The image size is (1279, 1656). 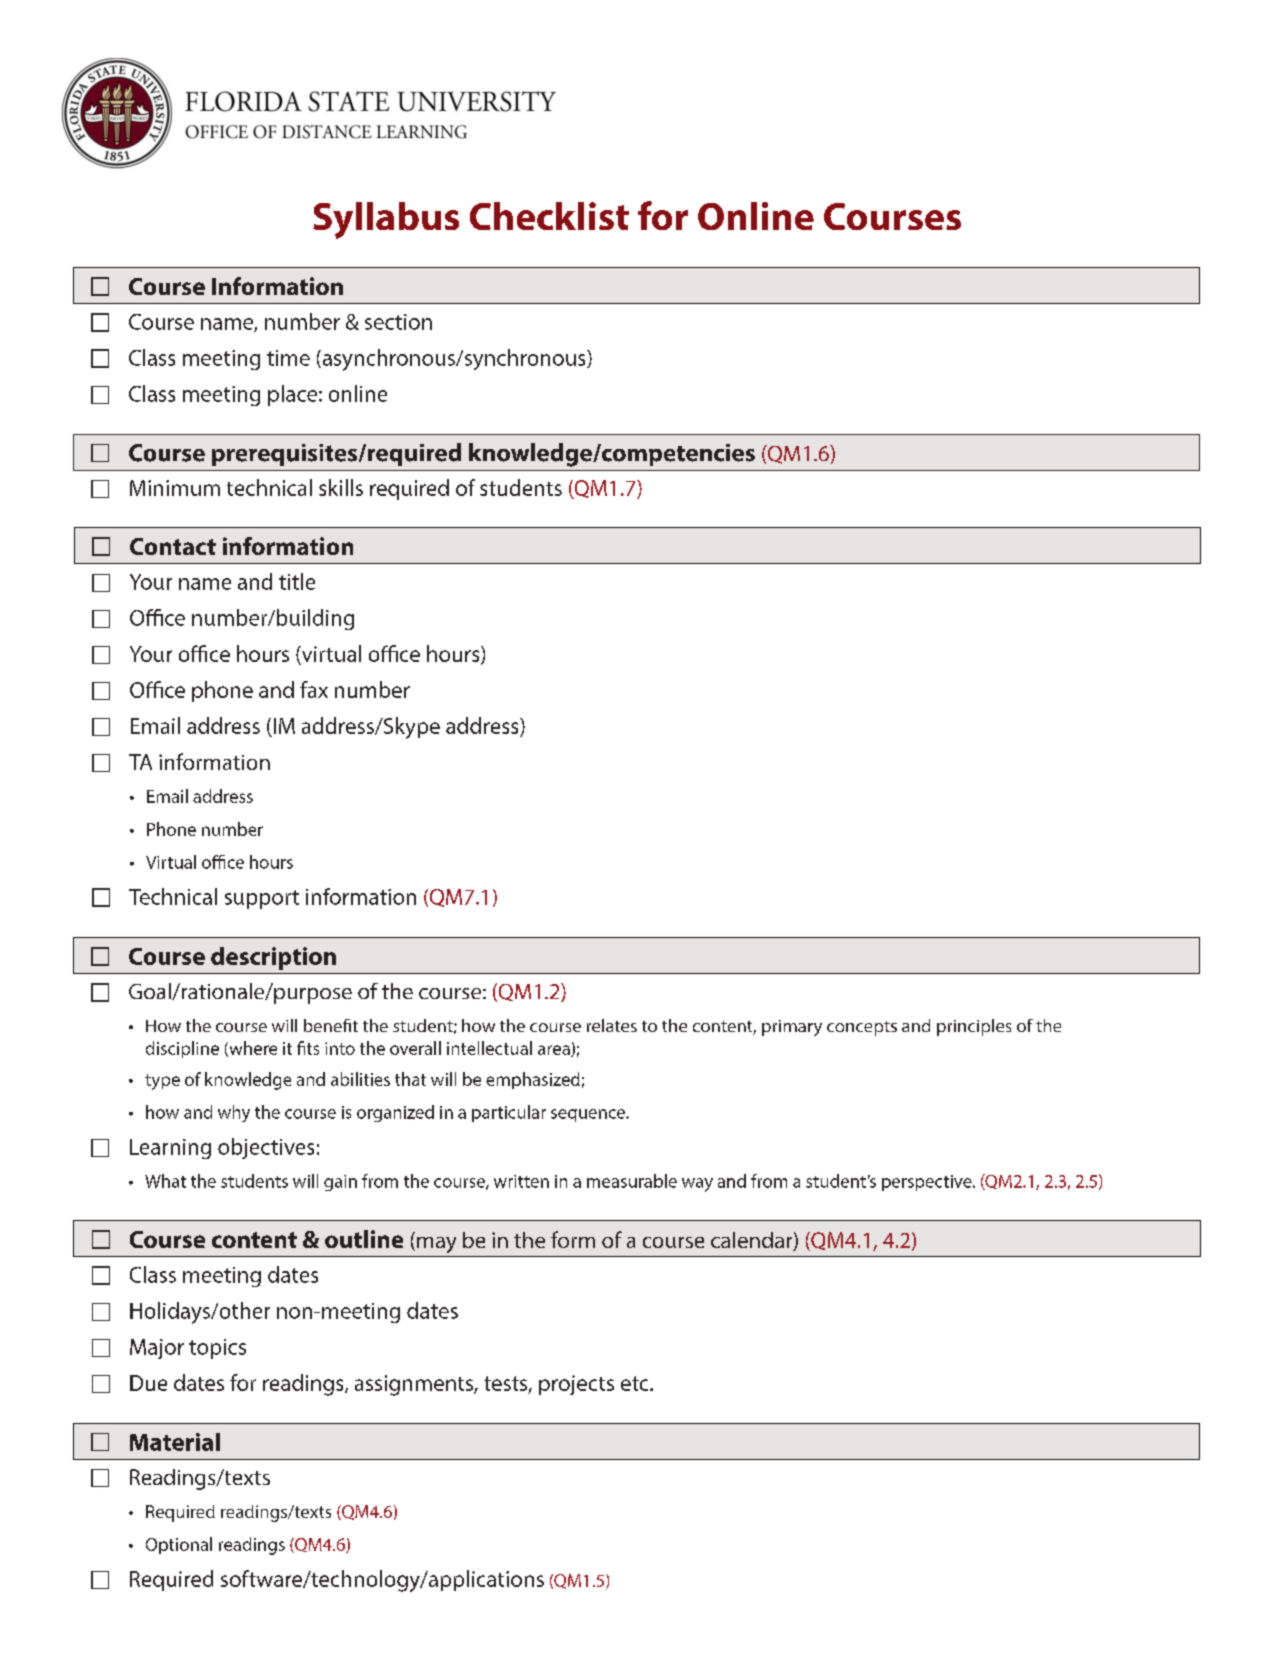 I want to click on section, so click(x=398, y=322).
